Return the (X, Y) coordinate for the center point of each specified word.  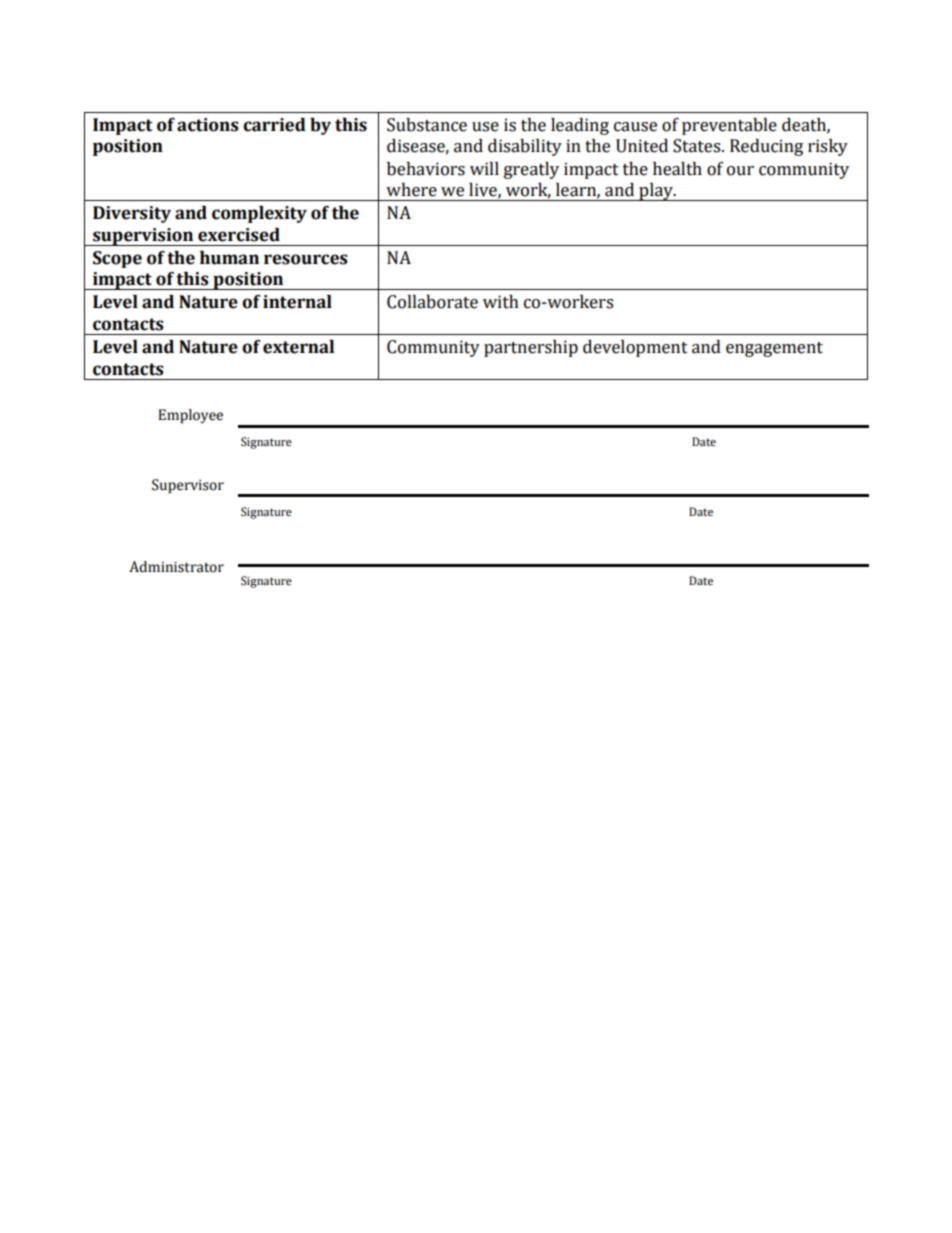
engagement (774, 349)
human (229, 258)
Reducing (766, 147)
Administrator (176, 567)
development (635, 348)
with (501, 302)
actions (208, 125)
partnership (531, 348)
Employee (190, 416)
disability (525, 147)
